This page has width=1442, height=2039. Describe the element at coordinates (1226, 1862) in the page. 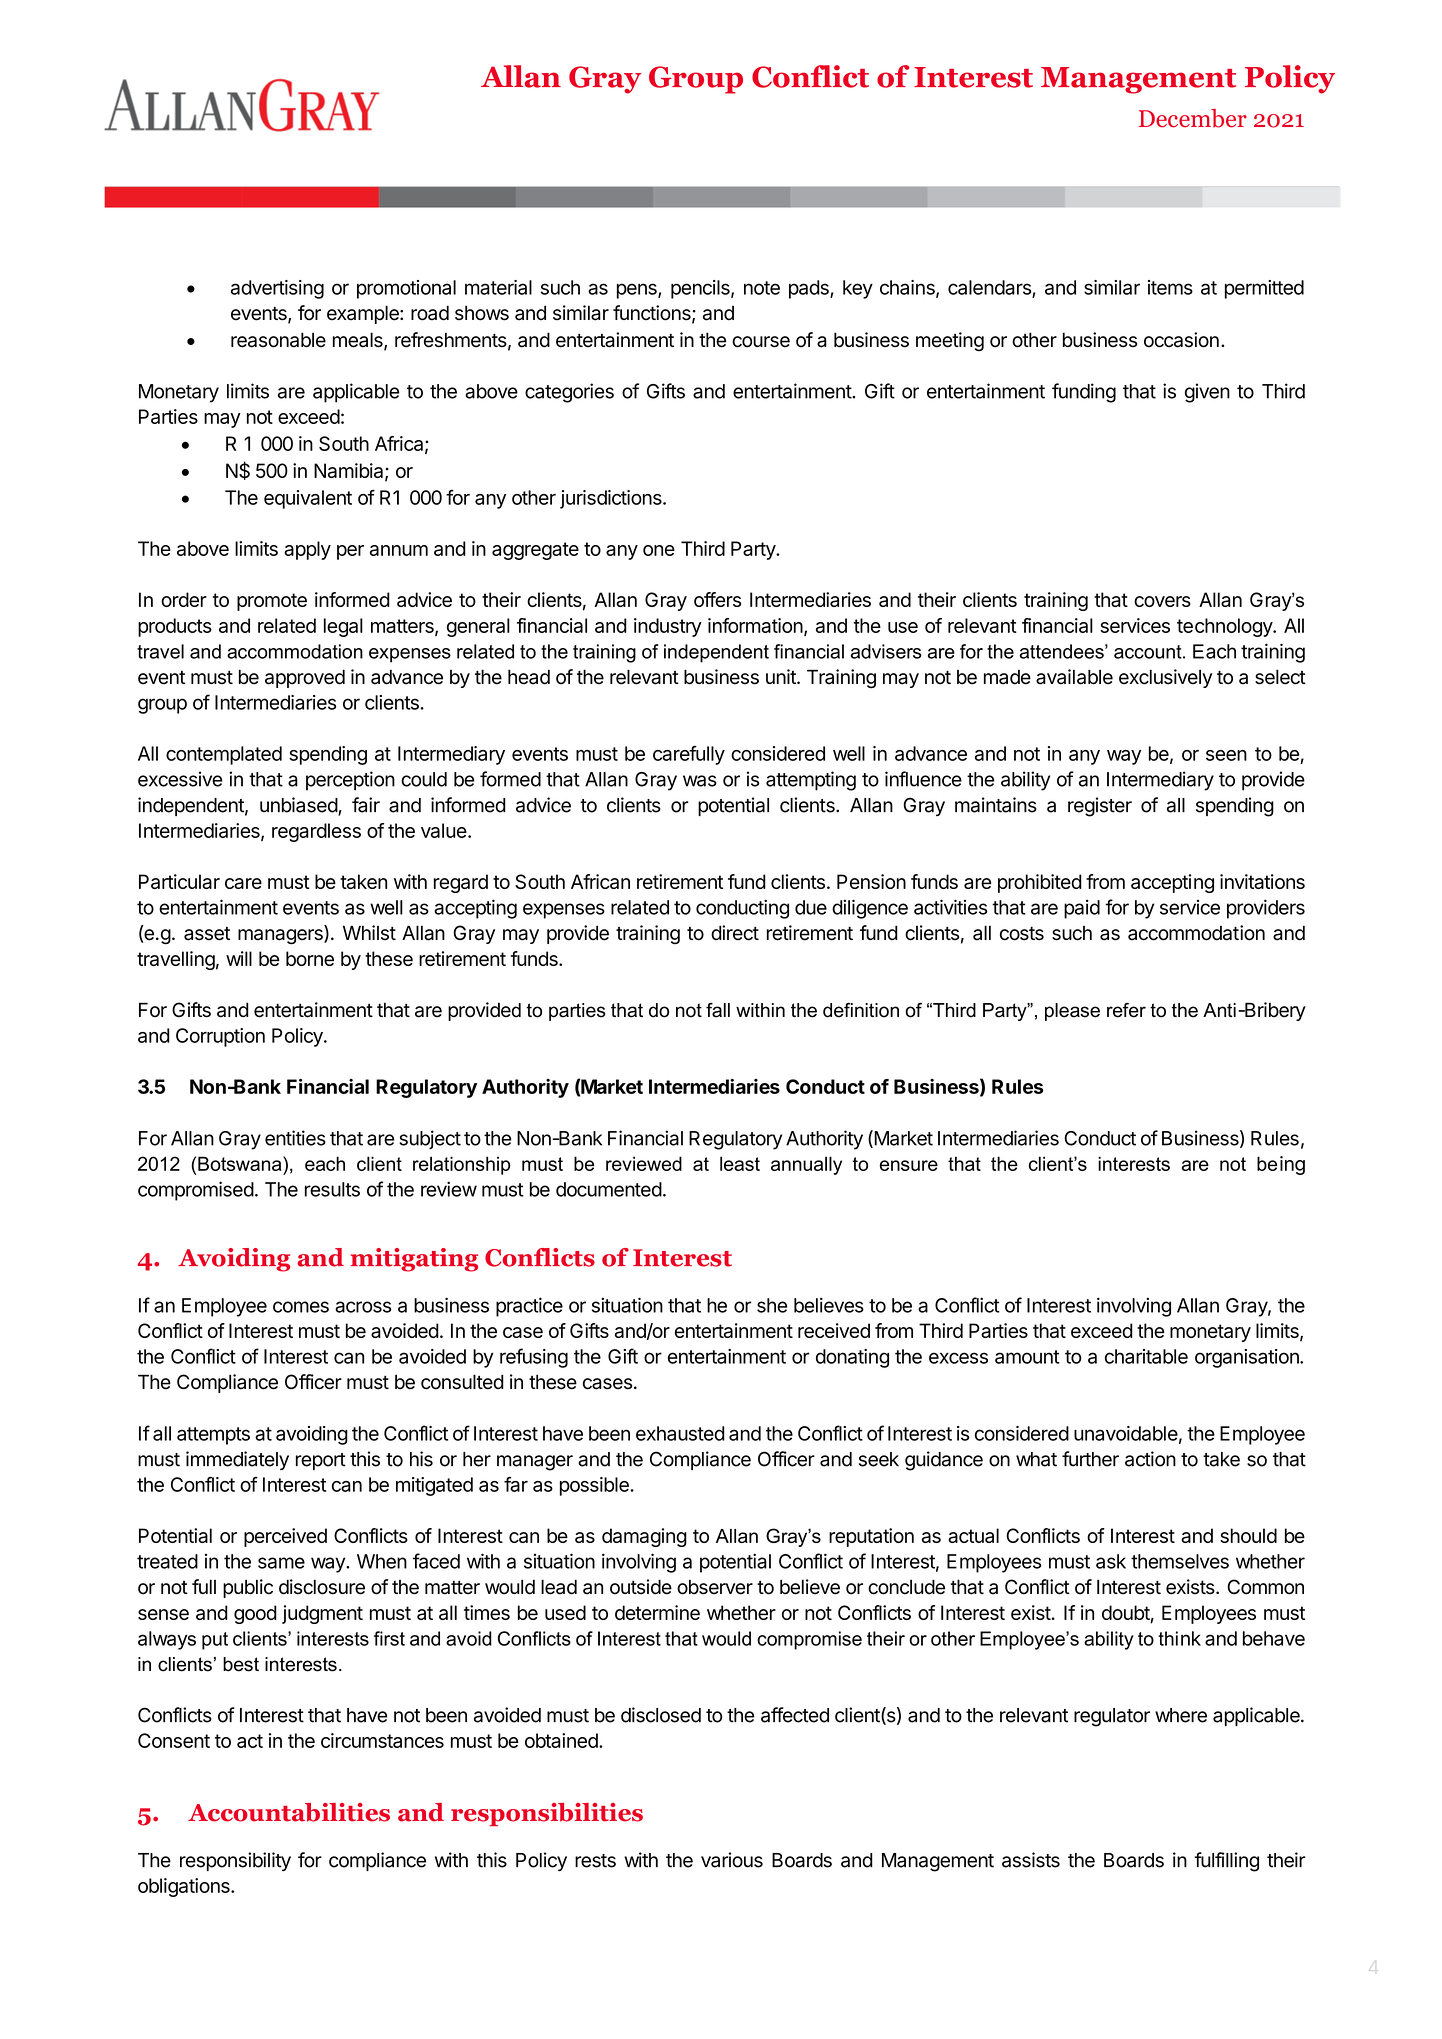

I see `fulfilling` at that location.
